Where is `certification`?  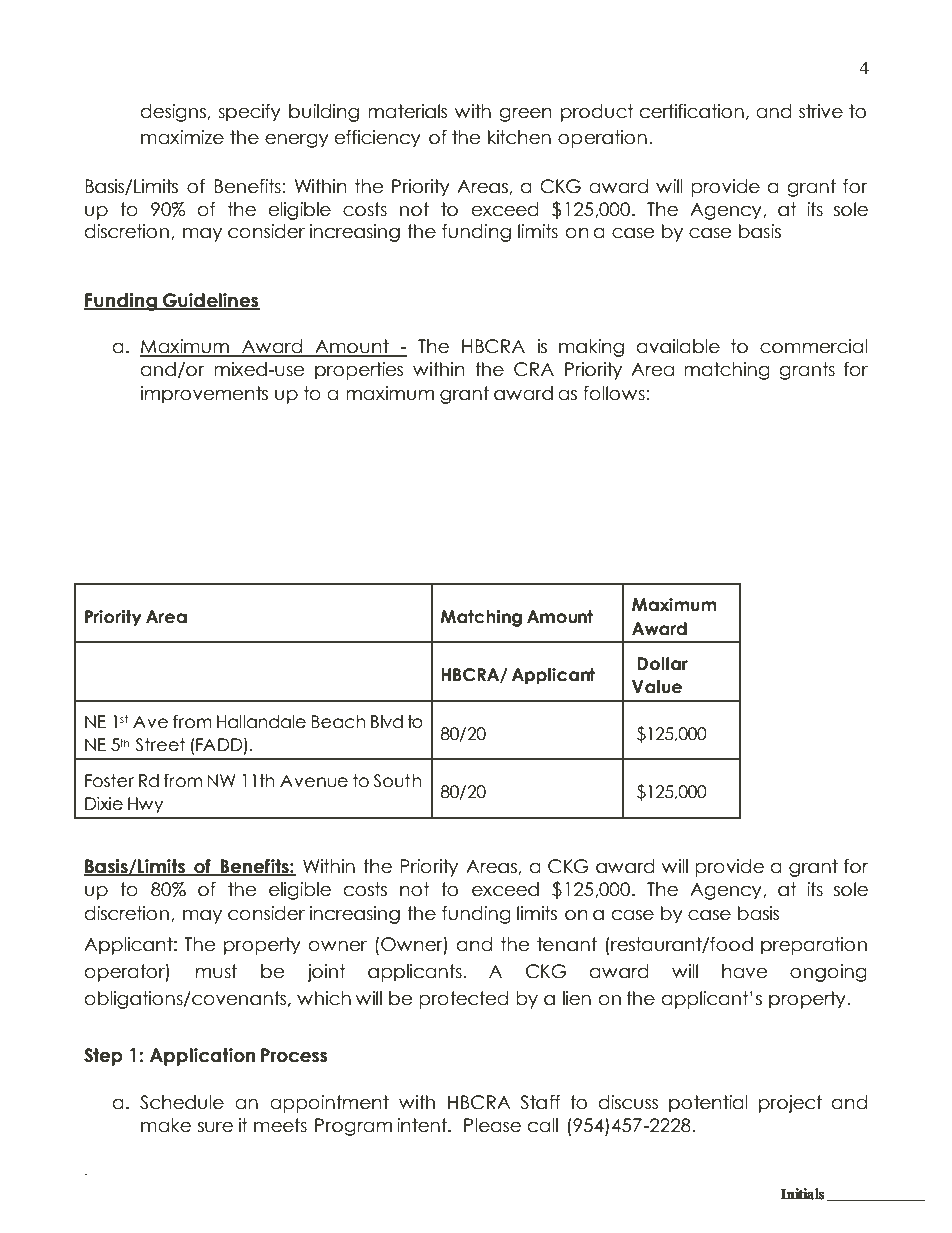
certification is located at coordinates (692, 111).
